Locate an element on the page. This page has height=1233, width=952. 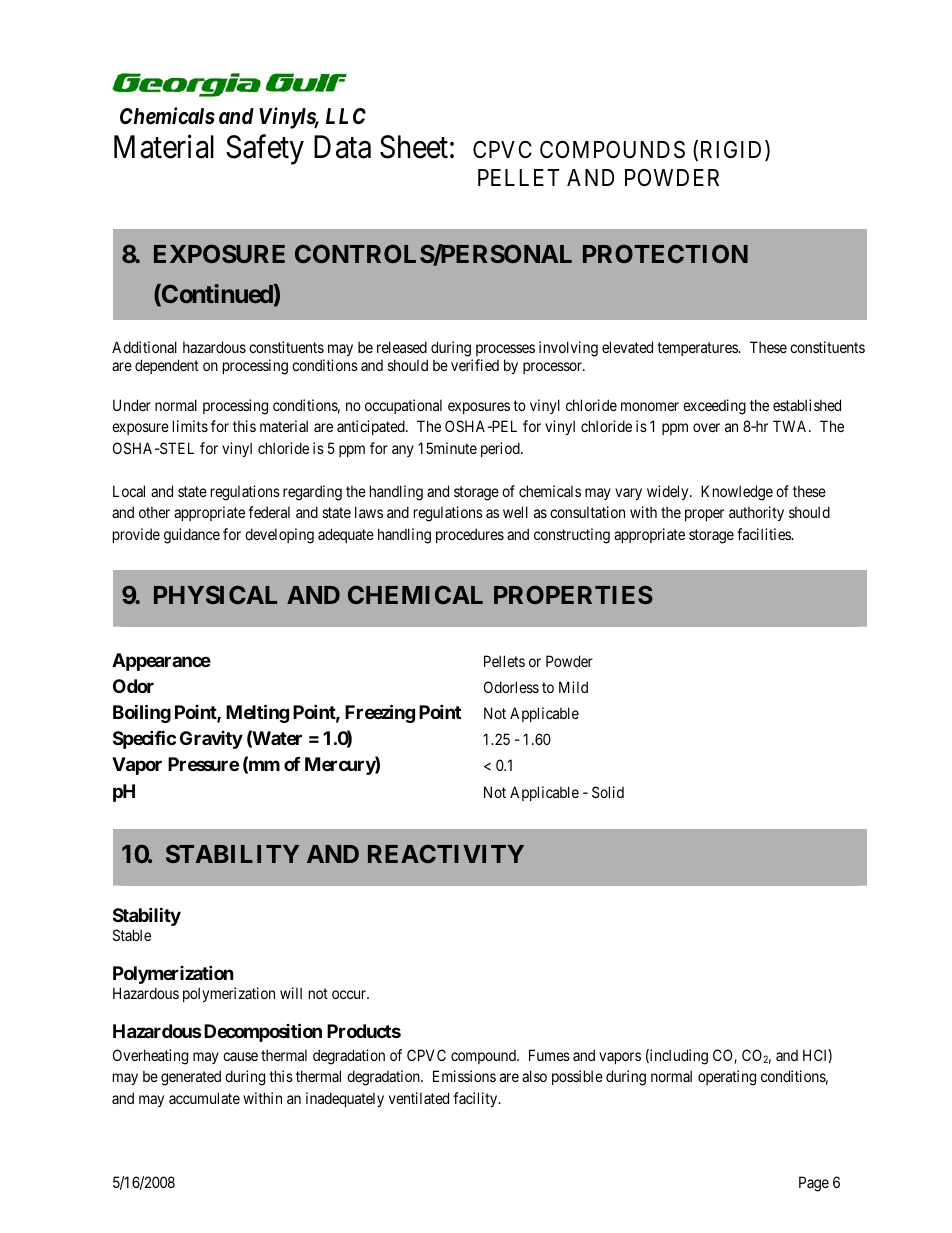
facility is located at coordinates (476, 1099).
